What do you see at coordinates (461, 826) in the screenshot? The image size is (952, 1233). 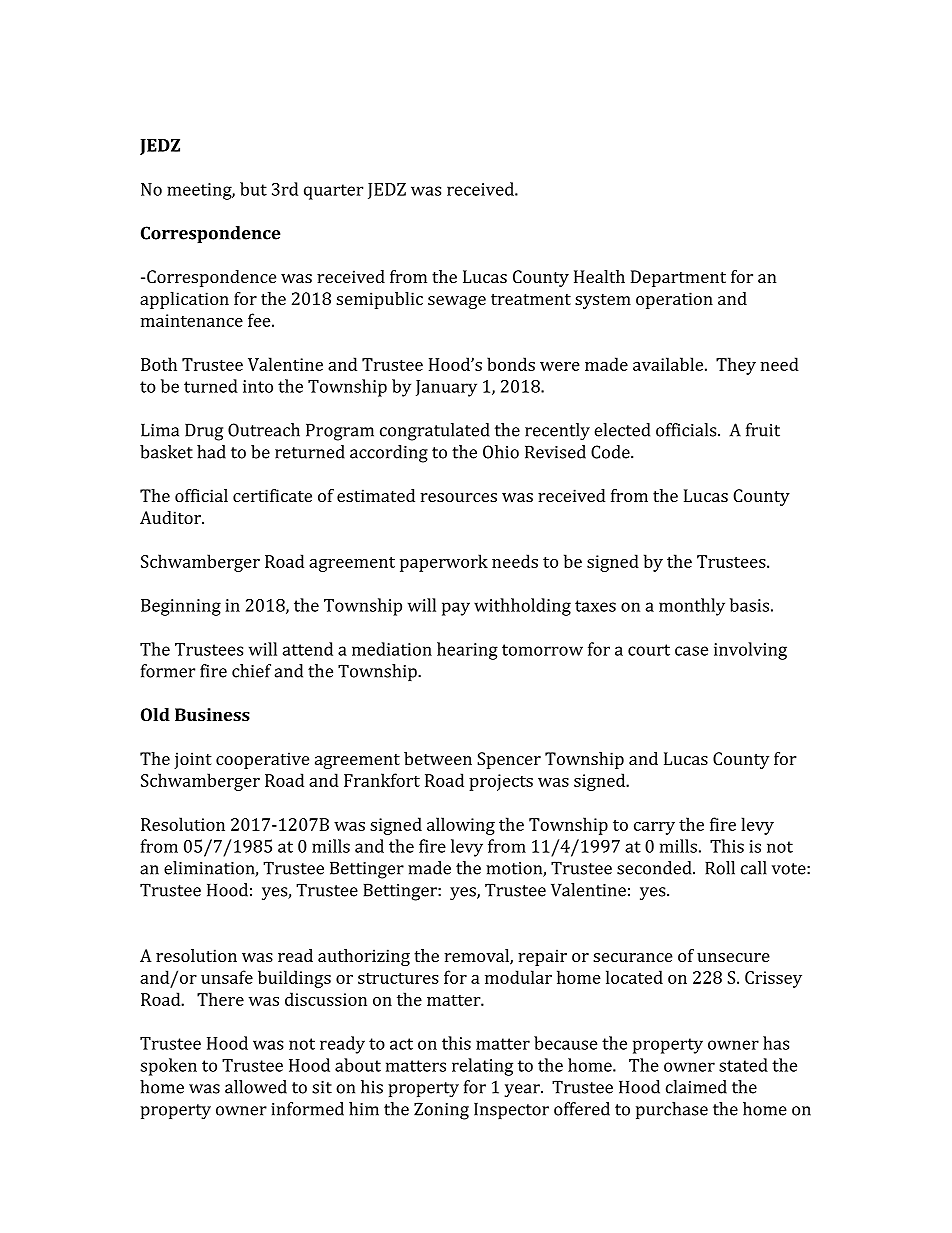 I see `allowing` at bounding box center [461, 826].
